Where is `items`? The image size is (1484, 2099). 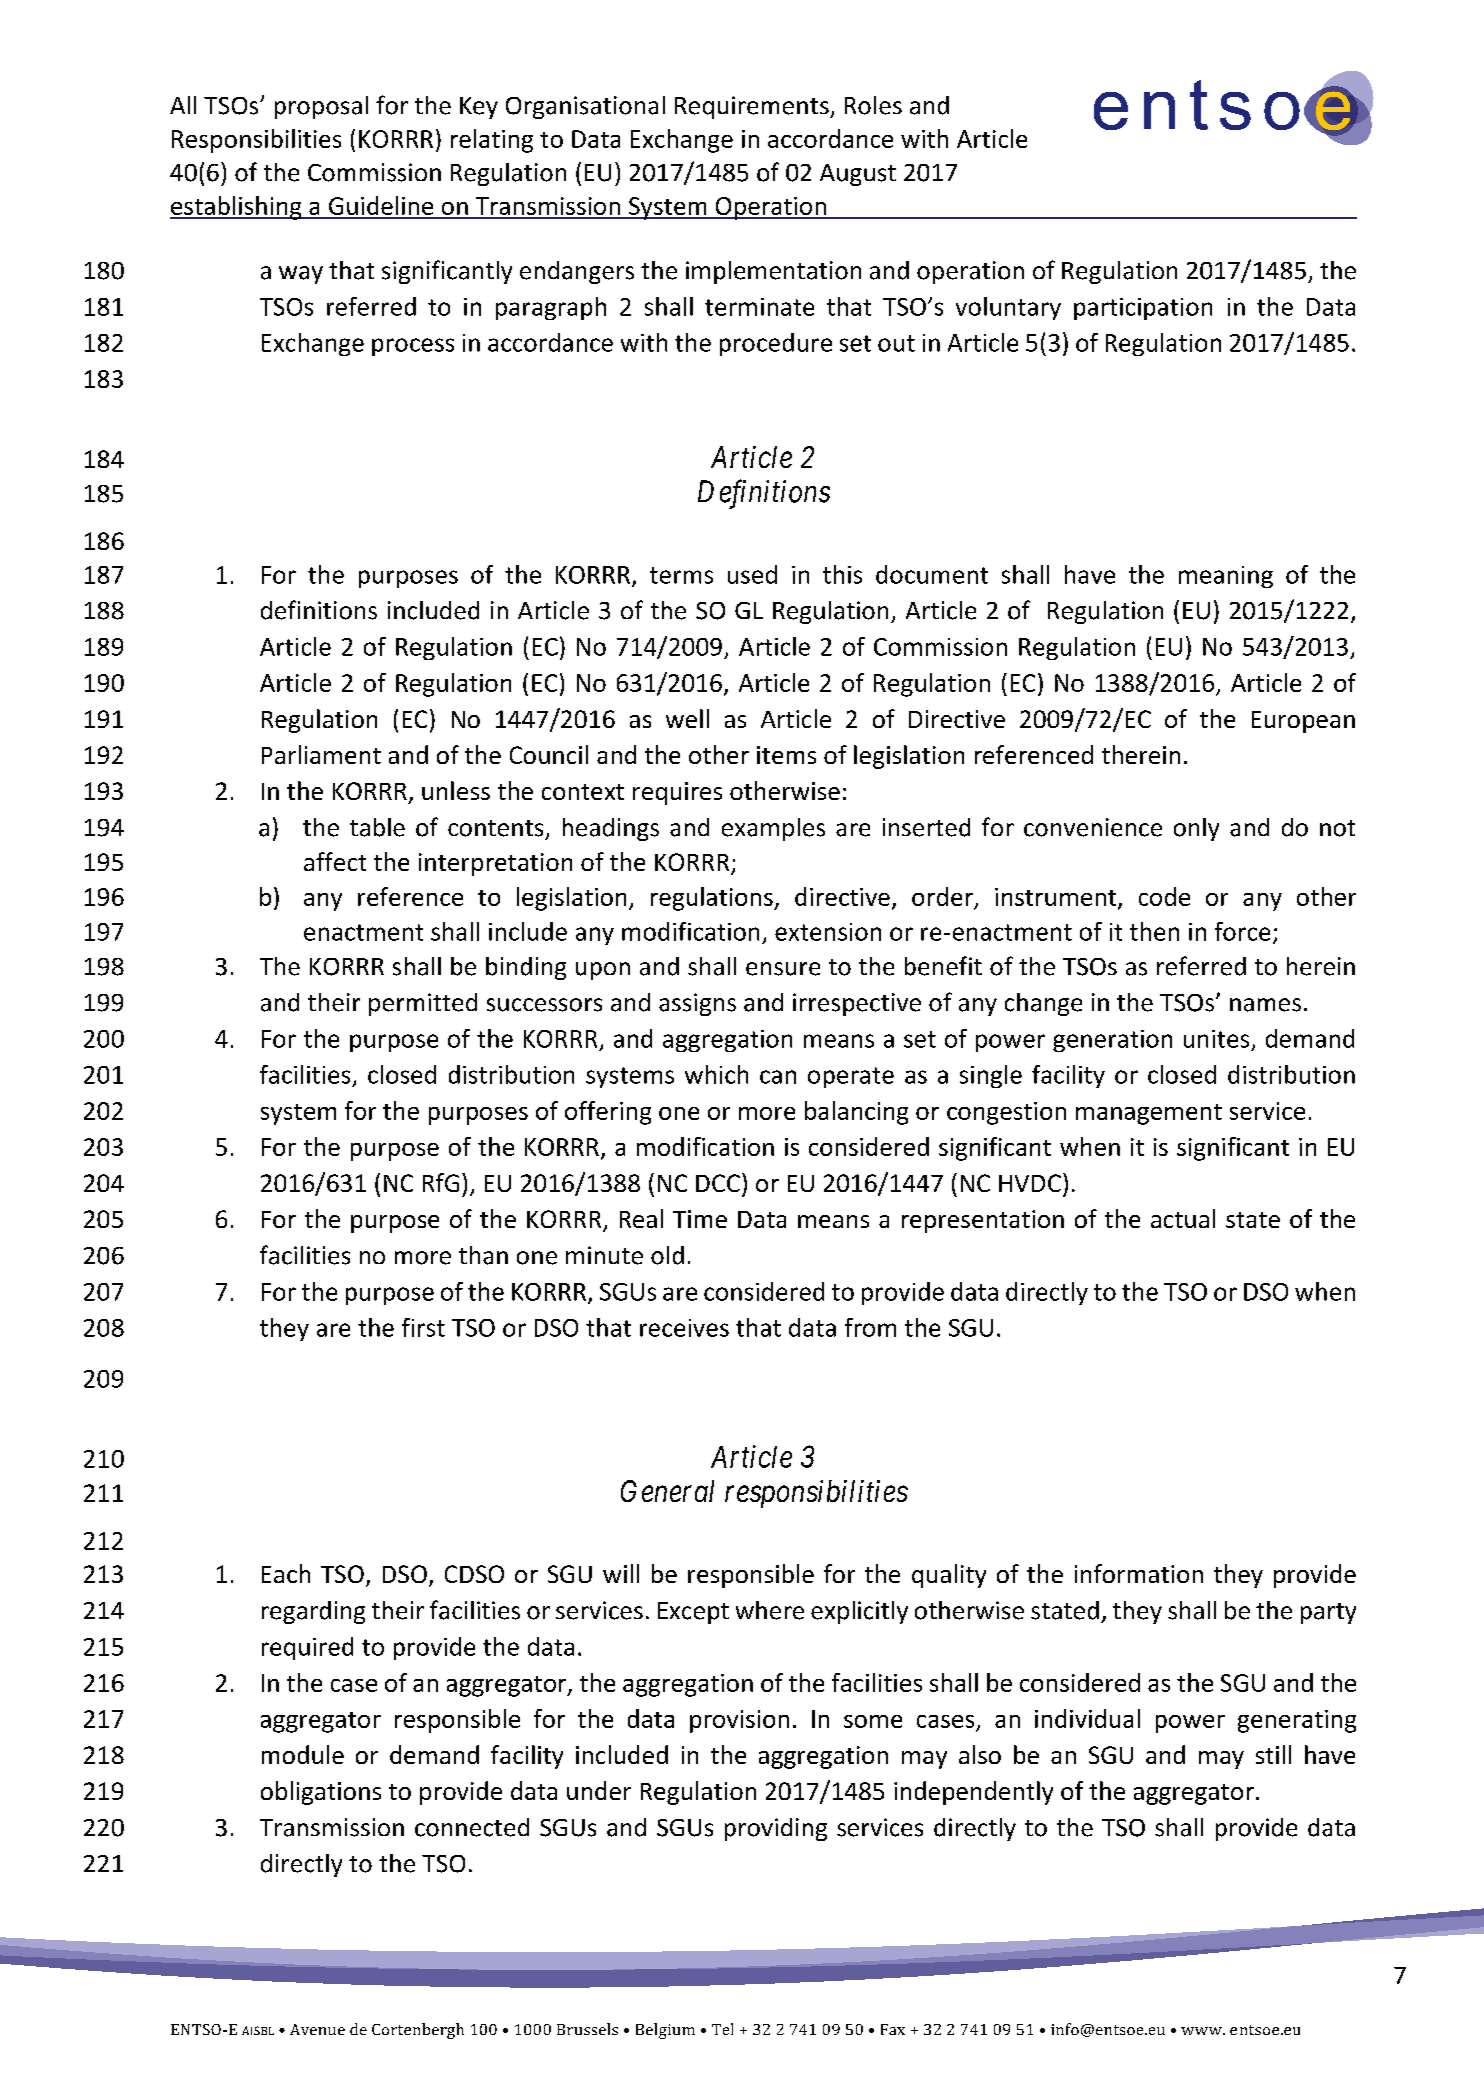 items is located at coordinates (786, 755).
